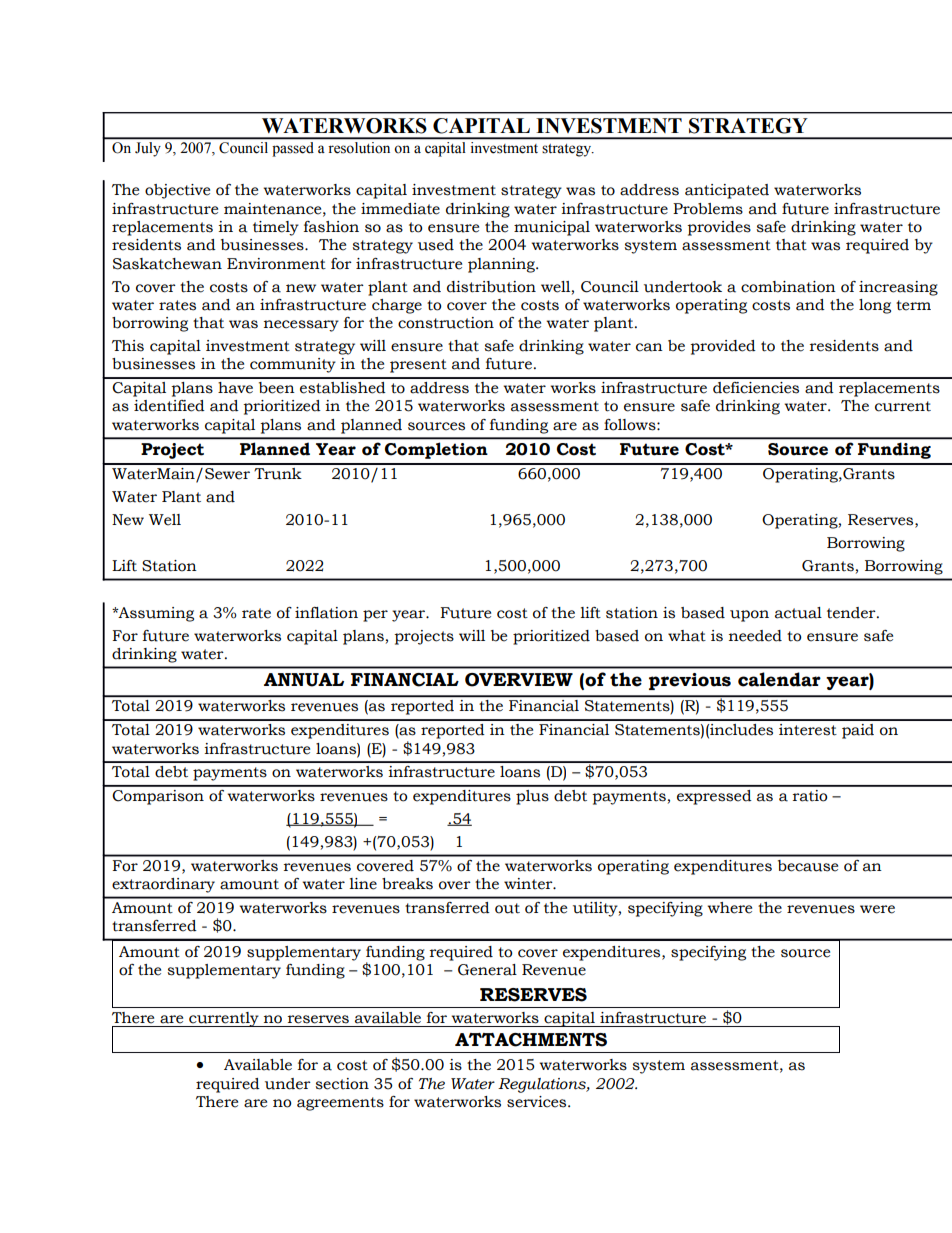 The image size is (952, 1233). What do you see at coordinates (363, 884) in the screenshot?
I see `line` at bounding box center [363, 884].
